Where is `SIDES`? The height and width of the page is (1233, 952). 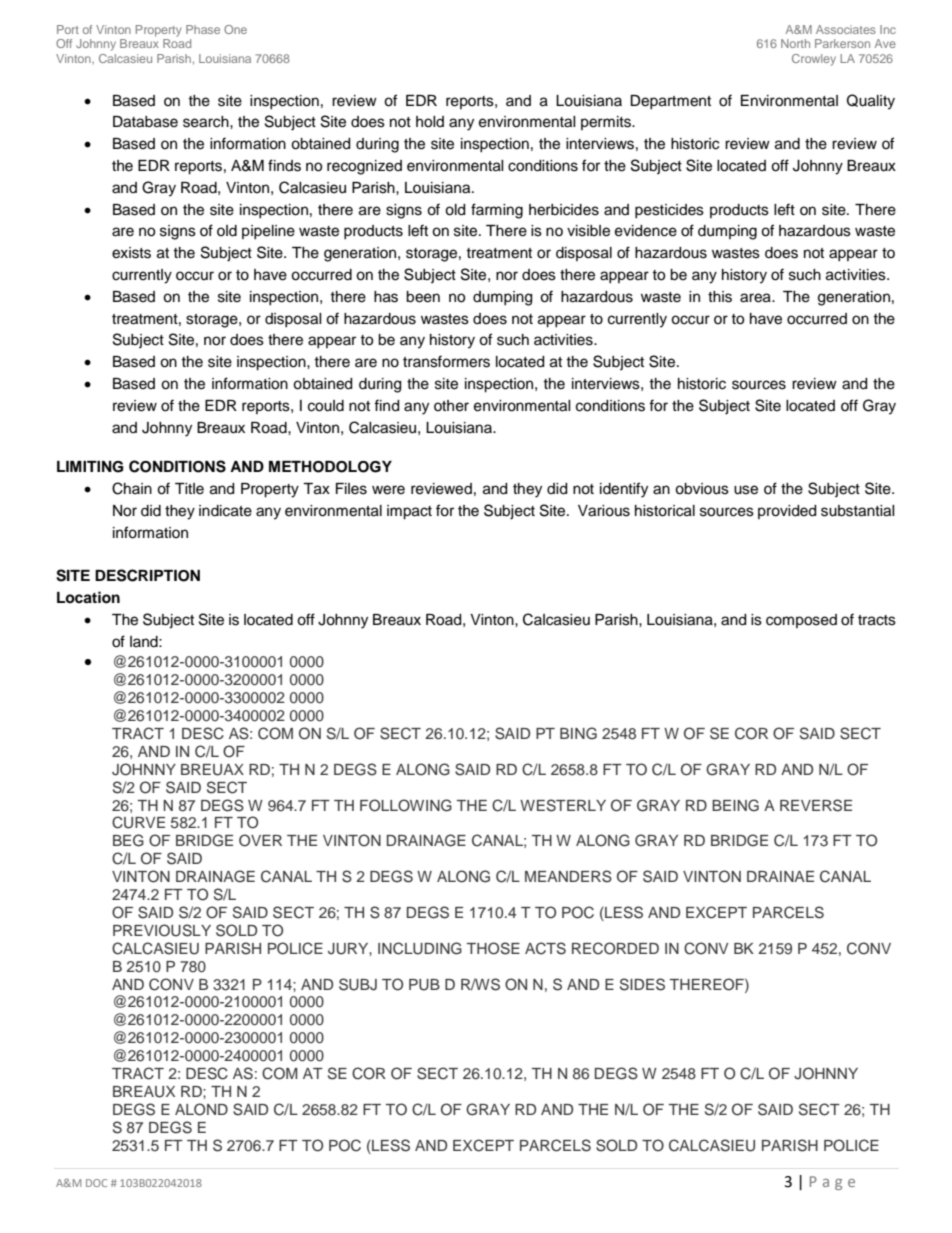
SIDES is located at coordinates (642, 984).
